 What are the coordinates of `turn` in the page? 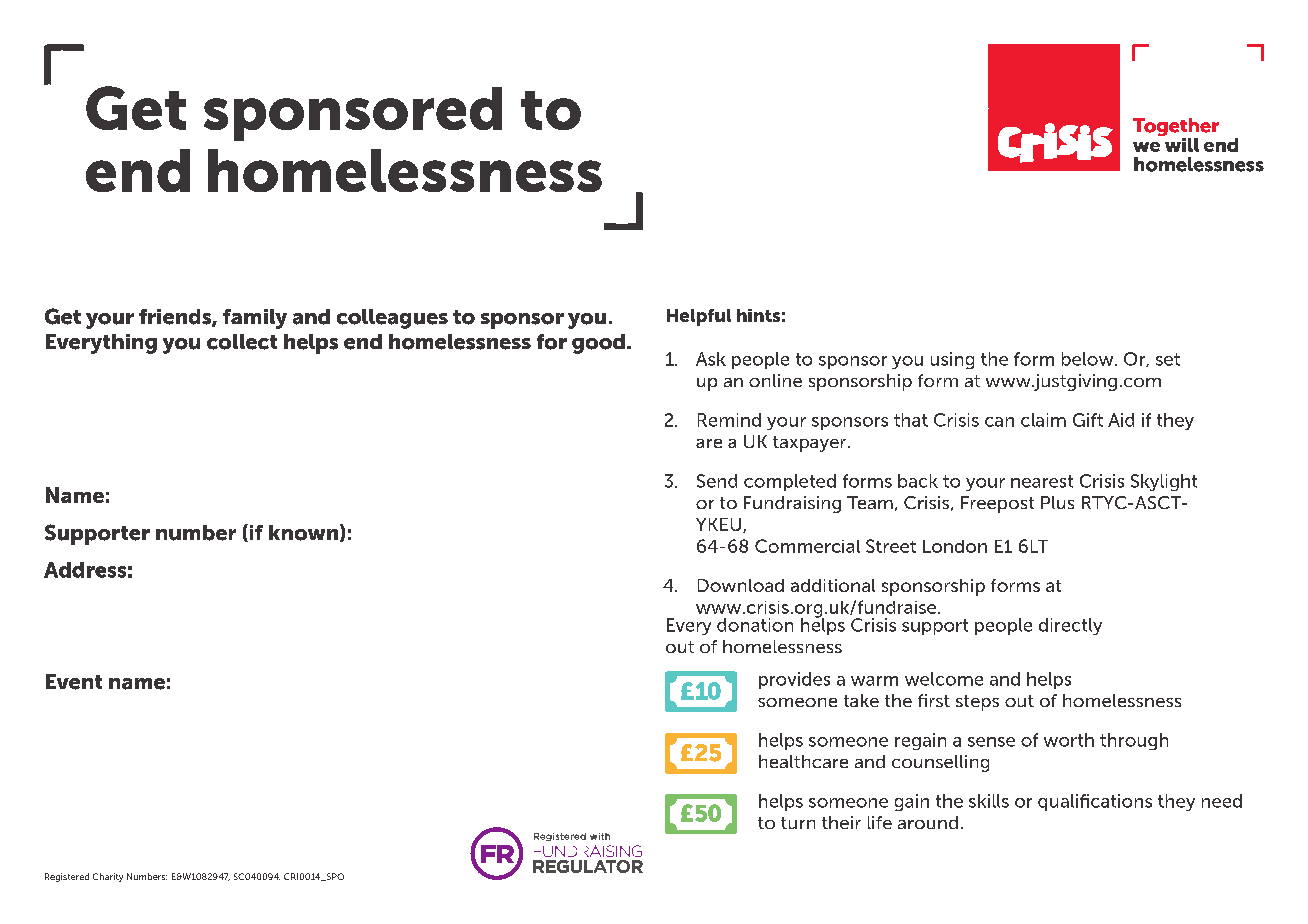 It's located at (798, 823).
